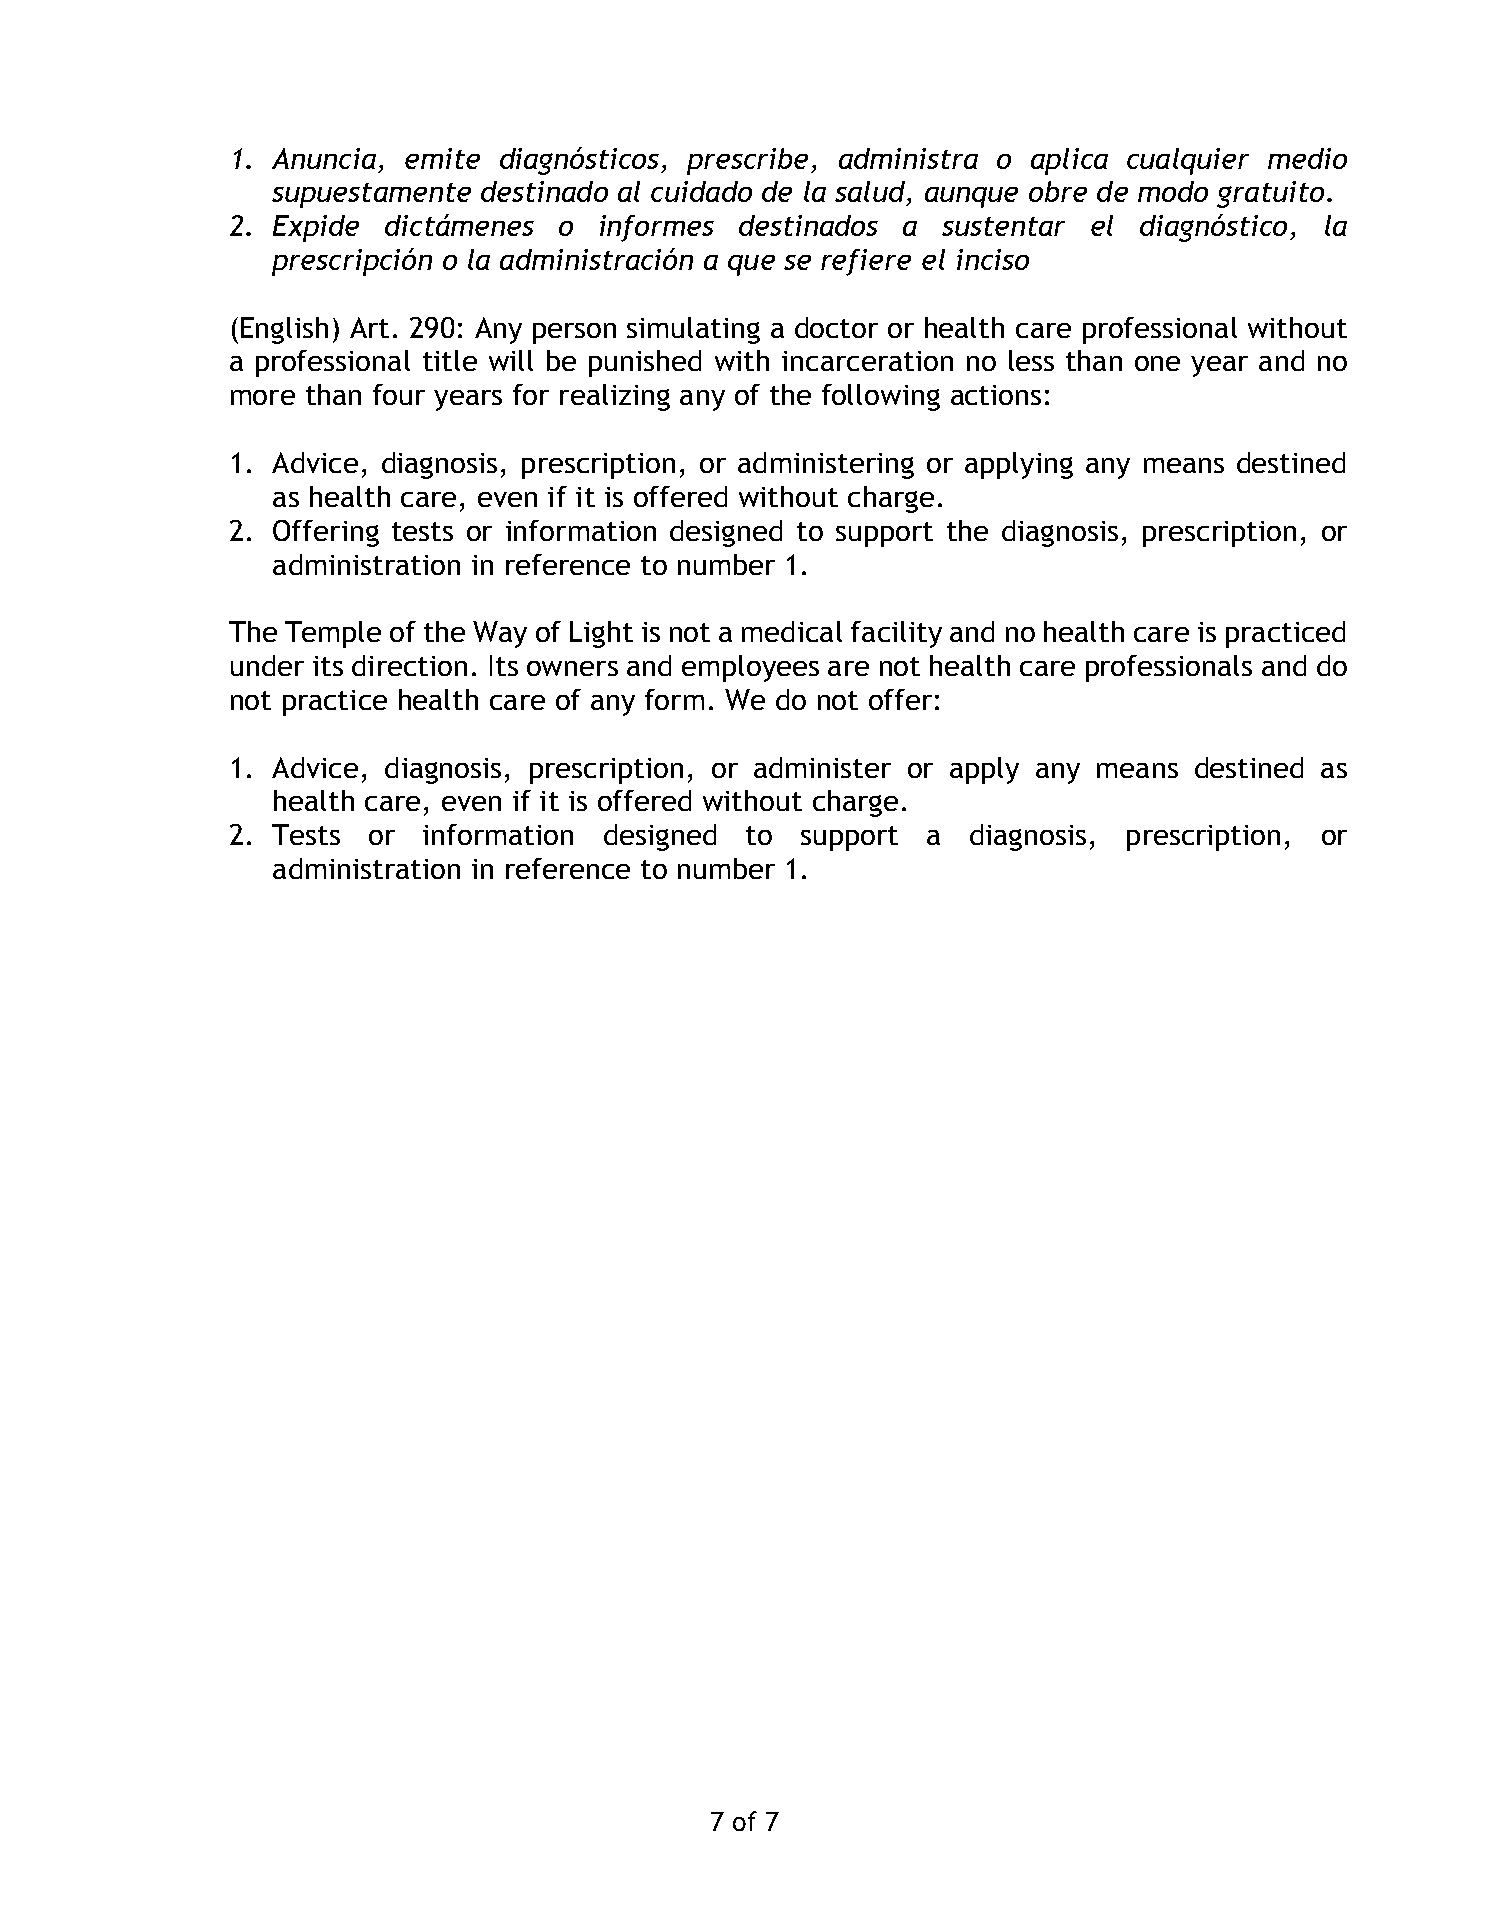 The height and width of the screenshot is (1923, 1486). I want to click on following, so click(881, 397).
